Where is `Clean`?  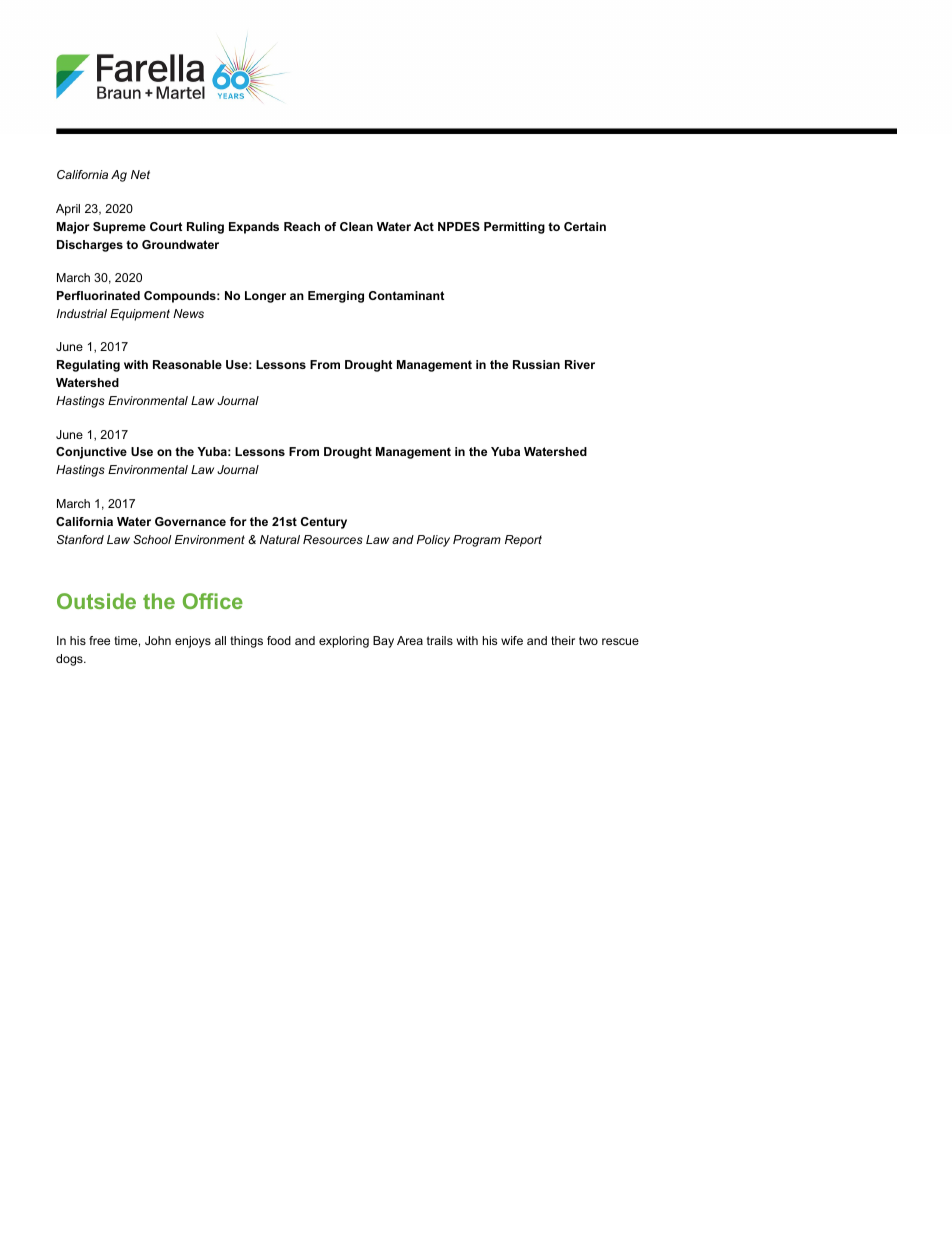
Clean is located at coordinates (356, 226).
